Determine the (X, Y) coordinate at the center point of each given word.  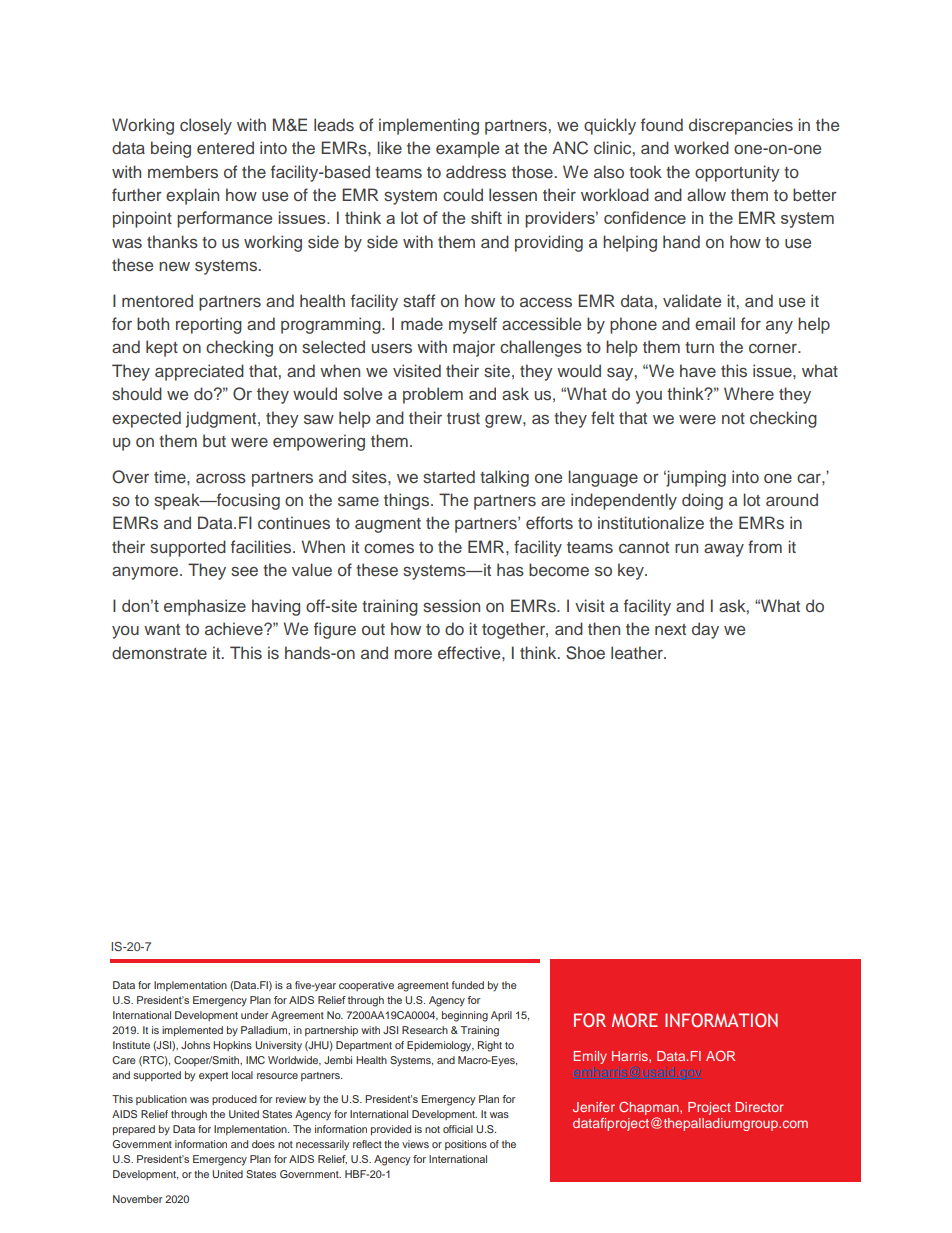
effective (470, 652)
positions (466, 1145)
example (467, 149)
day (705, 630)
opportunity (737, 173)
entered (225, 147)
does (263, 1144)
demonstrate (159, 653)
